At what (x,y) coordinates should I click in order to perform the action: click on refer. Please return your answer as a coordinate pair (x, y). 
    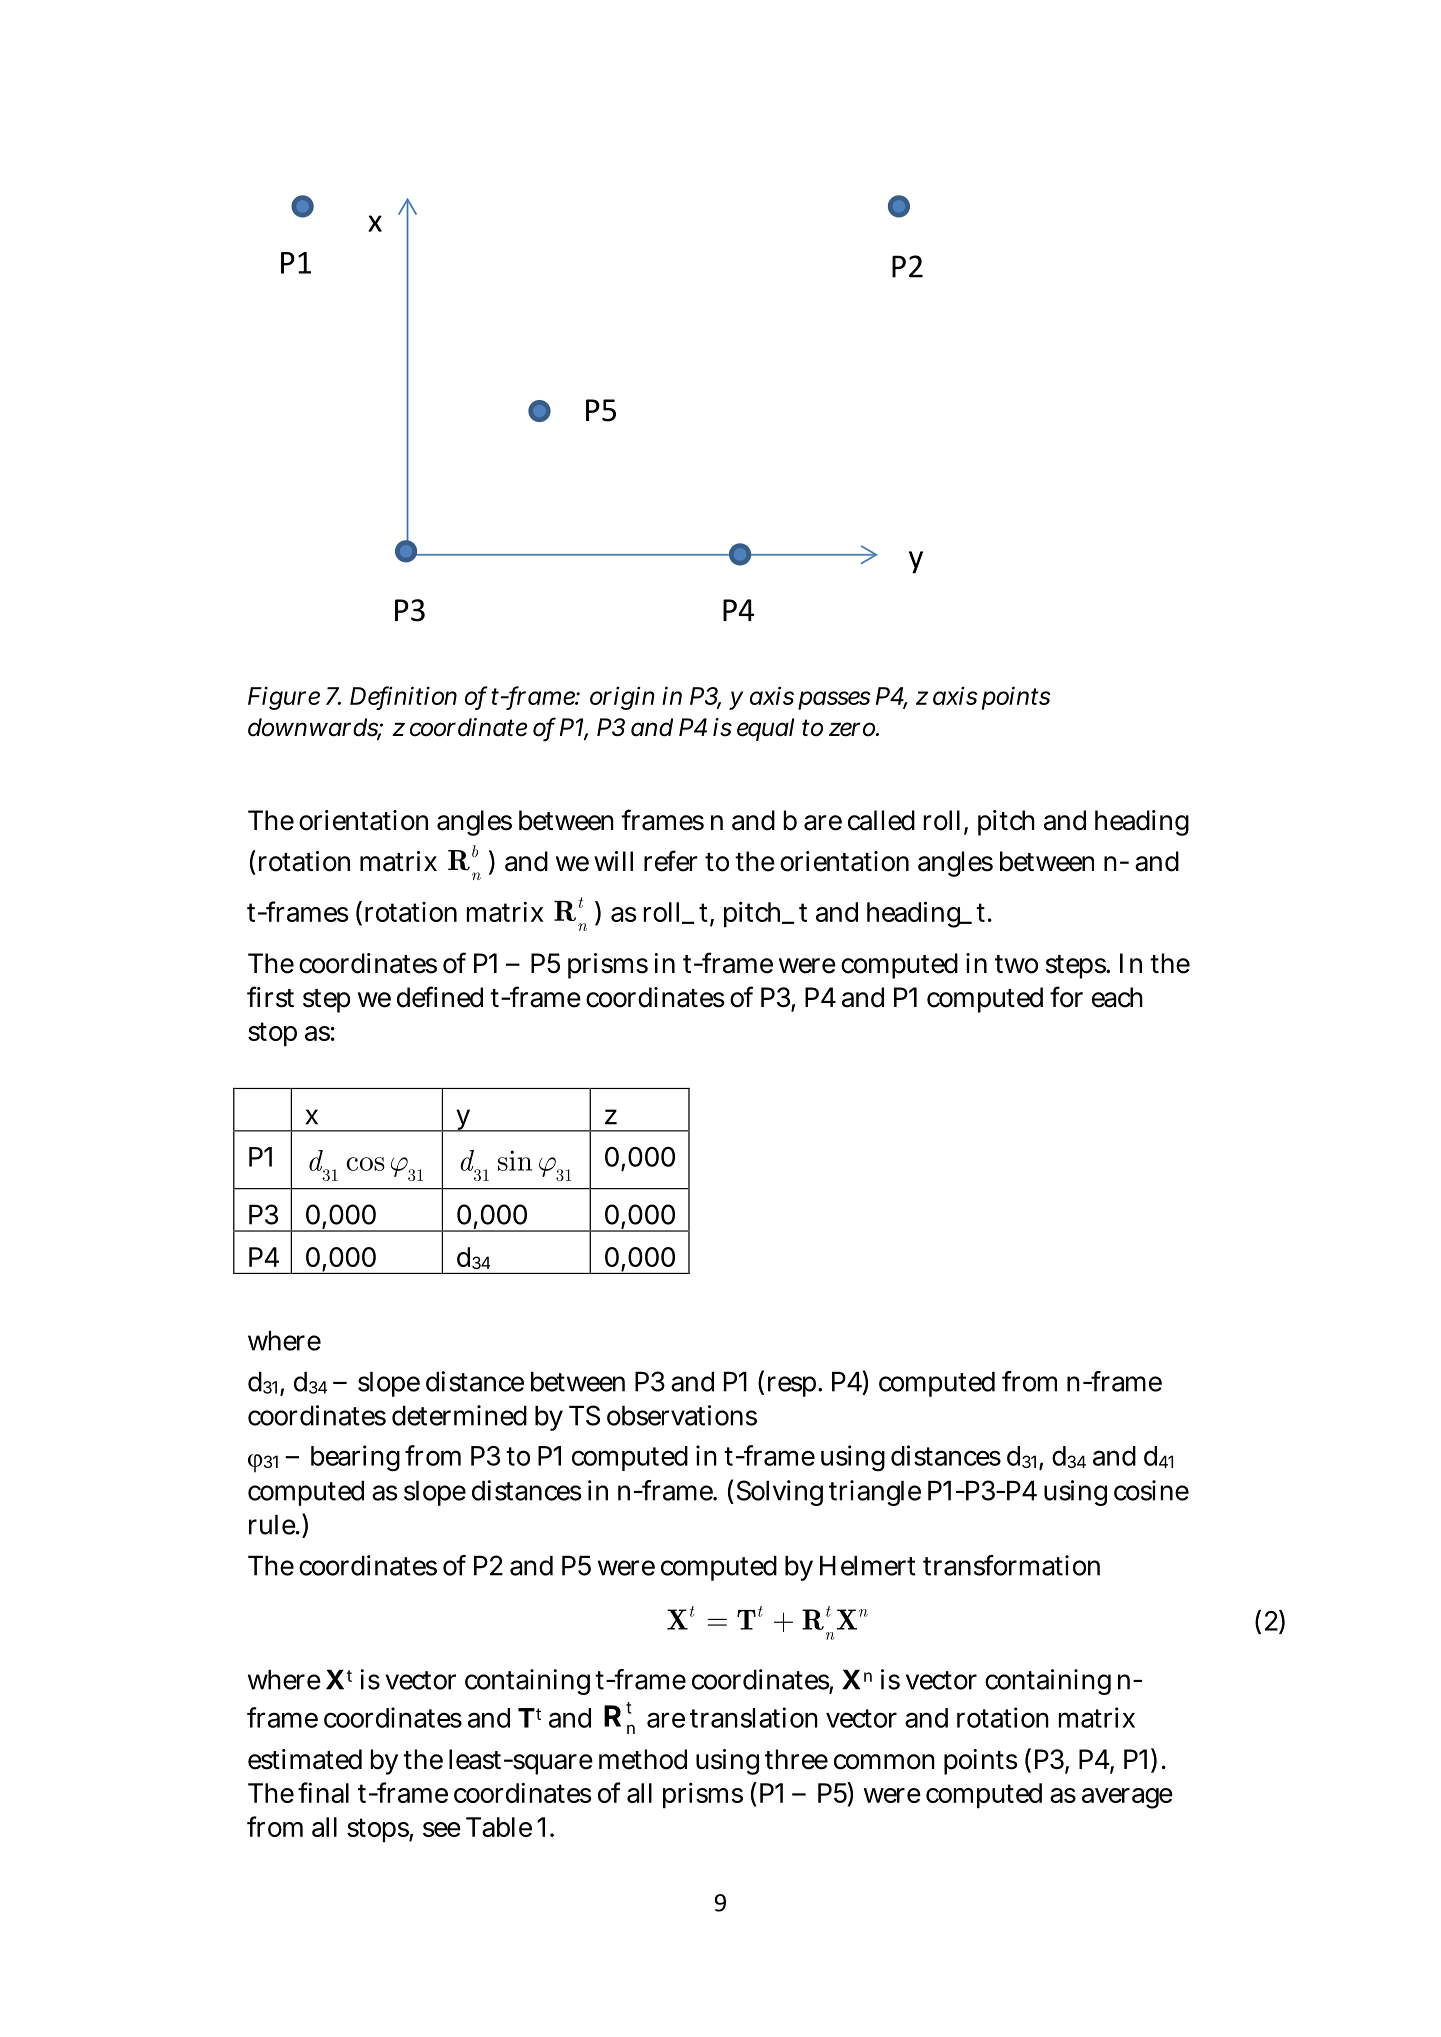
    Looking at the image, I should click on (671, 861).
